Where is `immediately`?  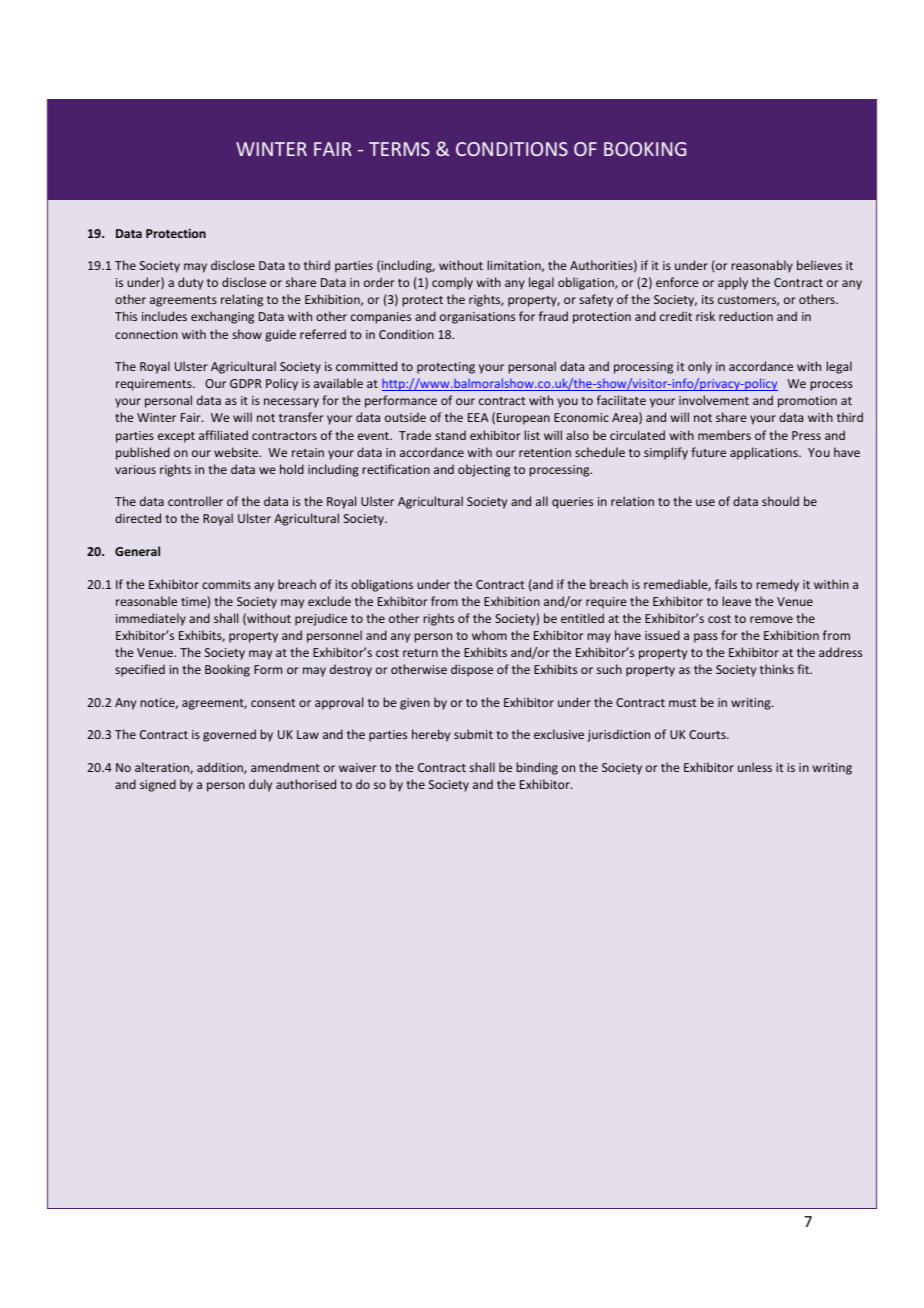
immediately is located at coordinates (151, 619).
